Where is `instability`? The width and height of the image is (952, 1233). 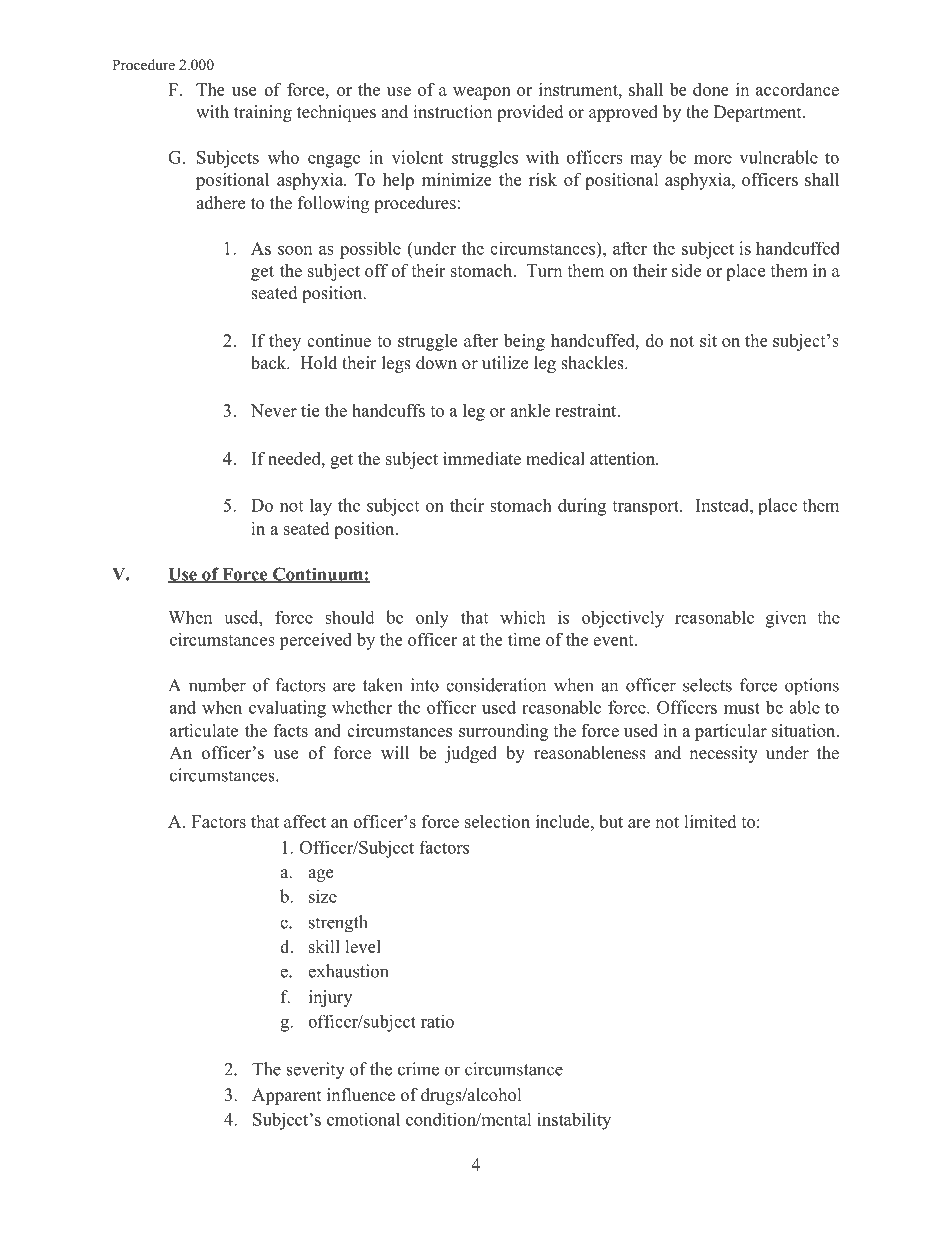 instability is located at coordinates (574, 1121).
